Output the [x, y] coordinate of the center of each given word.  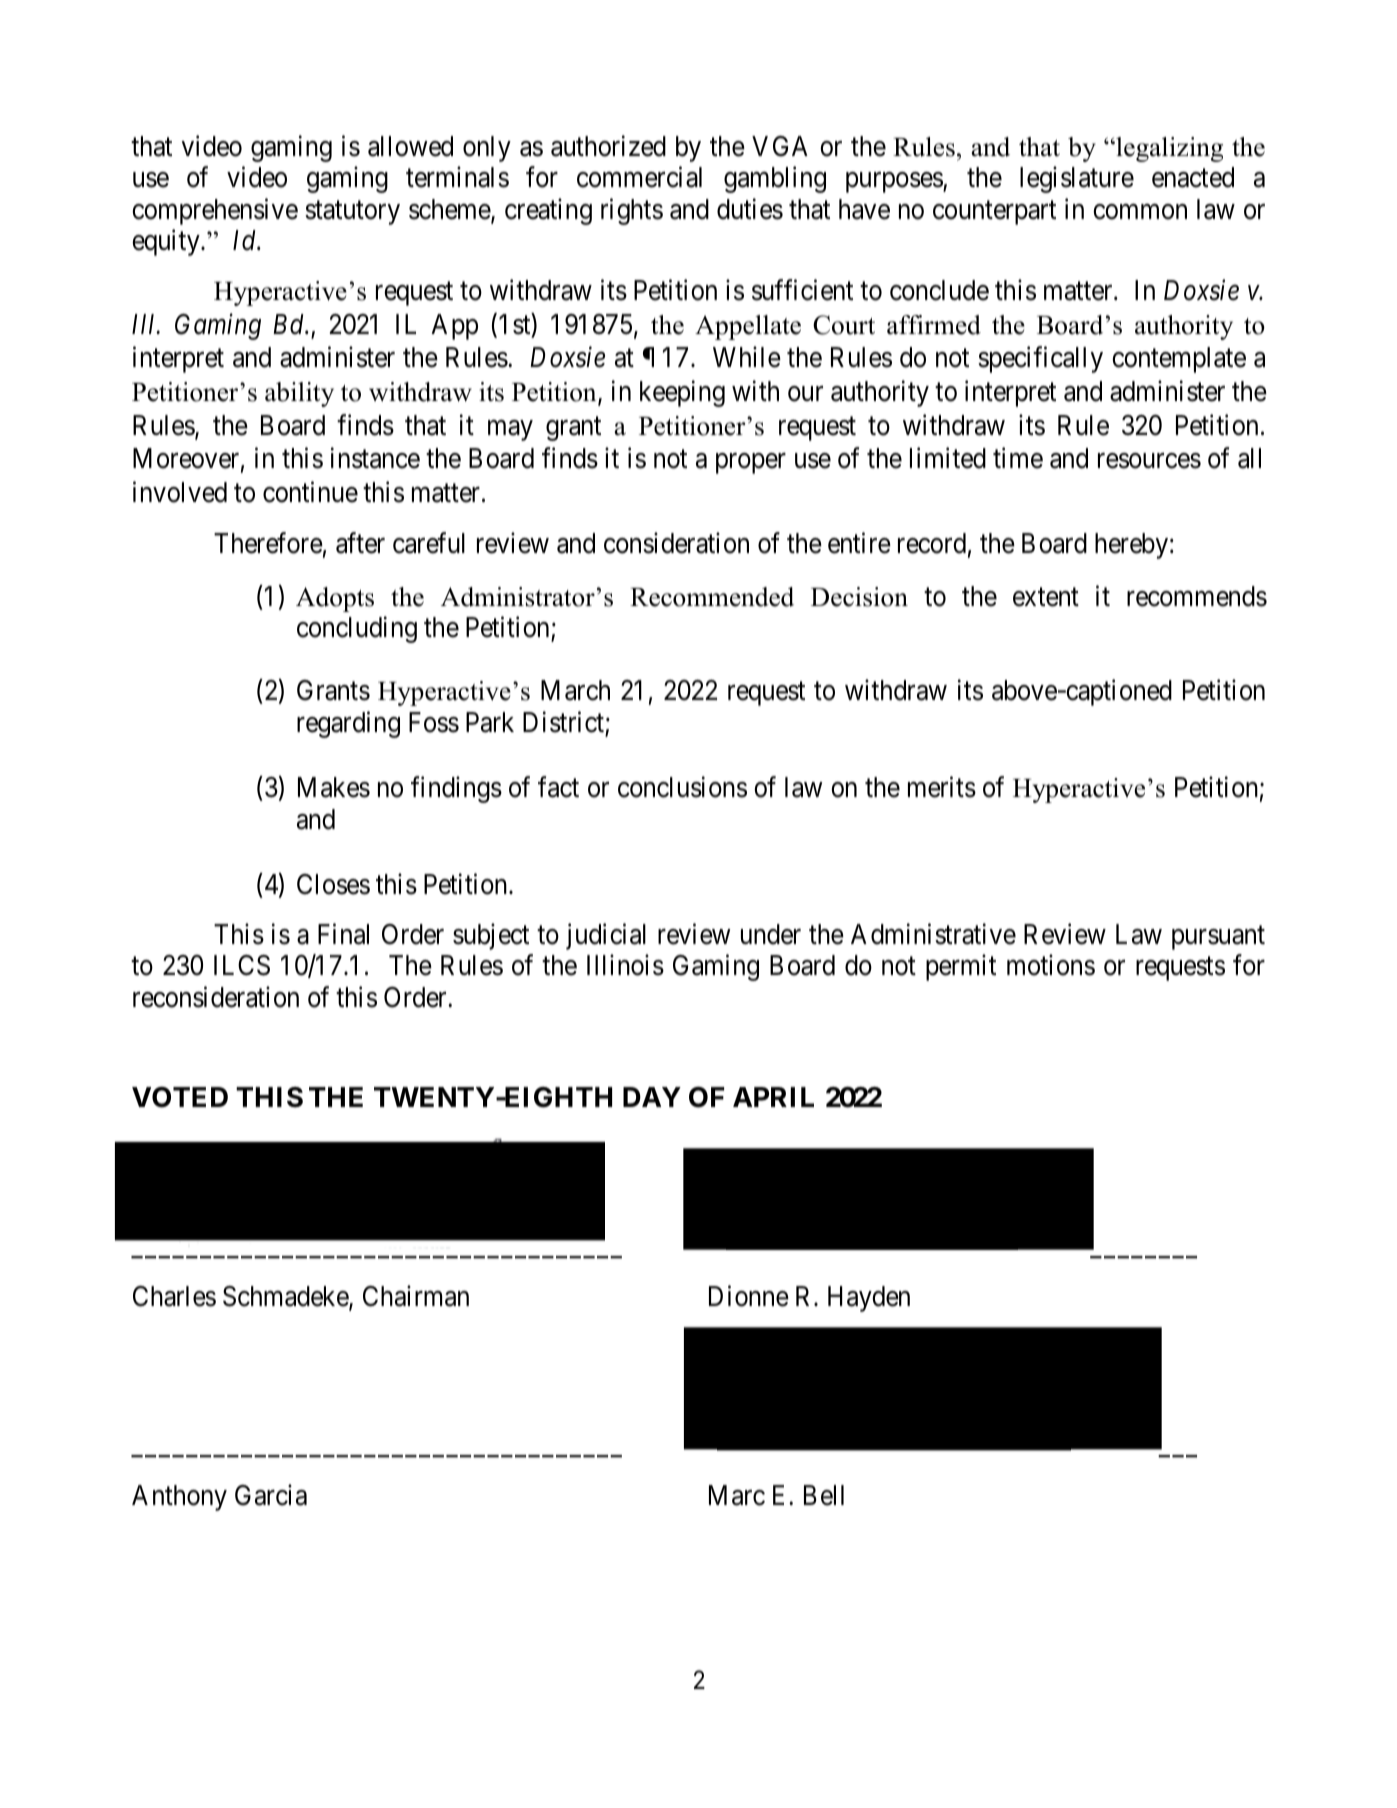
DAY [652, 1097]
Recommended [712, 597]
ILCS [242, 965]
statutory [352, 213]
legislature [1077, 180]
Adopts [335, 599]
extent [1046, 597]
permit [961, 968]
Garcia [271, 1495]
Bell [824, 1495]
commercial [639, 177]
